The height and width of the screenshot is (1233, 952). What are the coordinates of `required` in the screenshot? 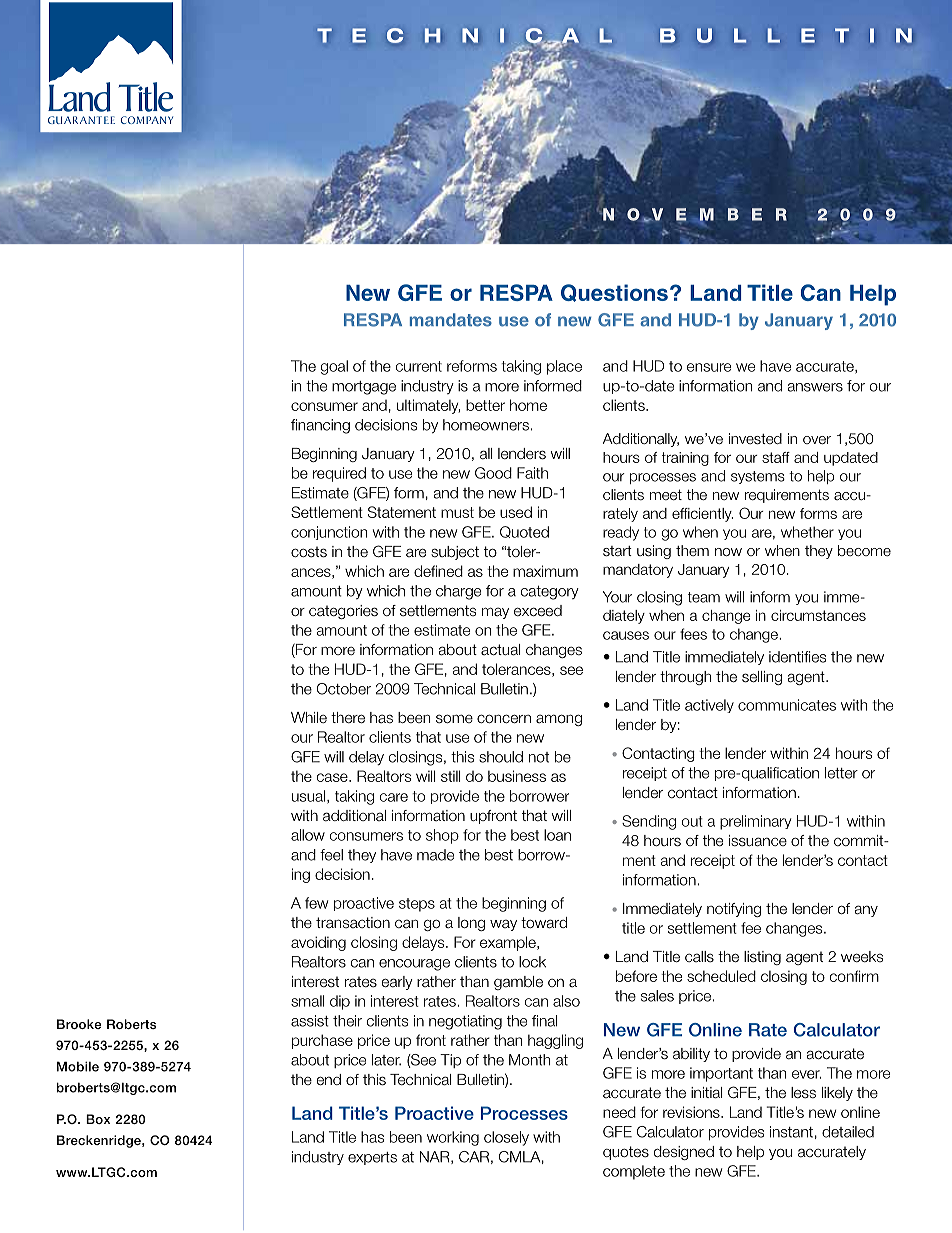 It's located at (339, 474).
